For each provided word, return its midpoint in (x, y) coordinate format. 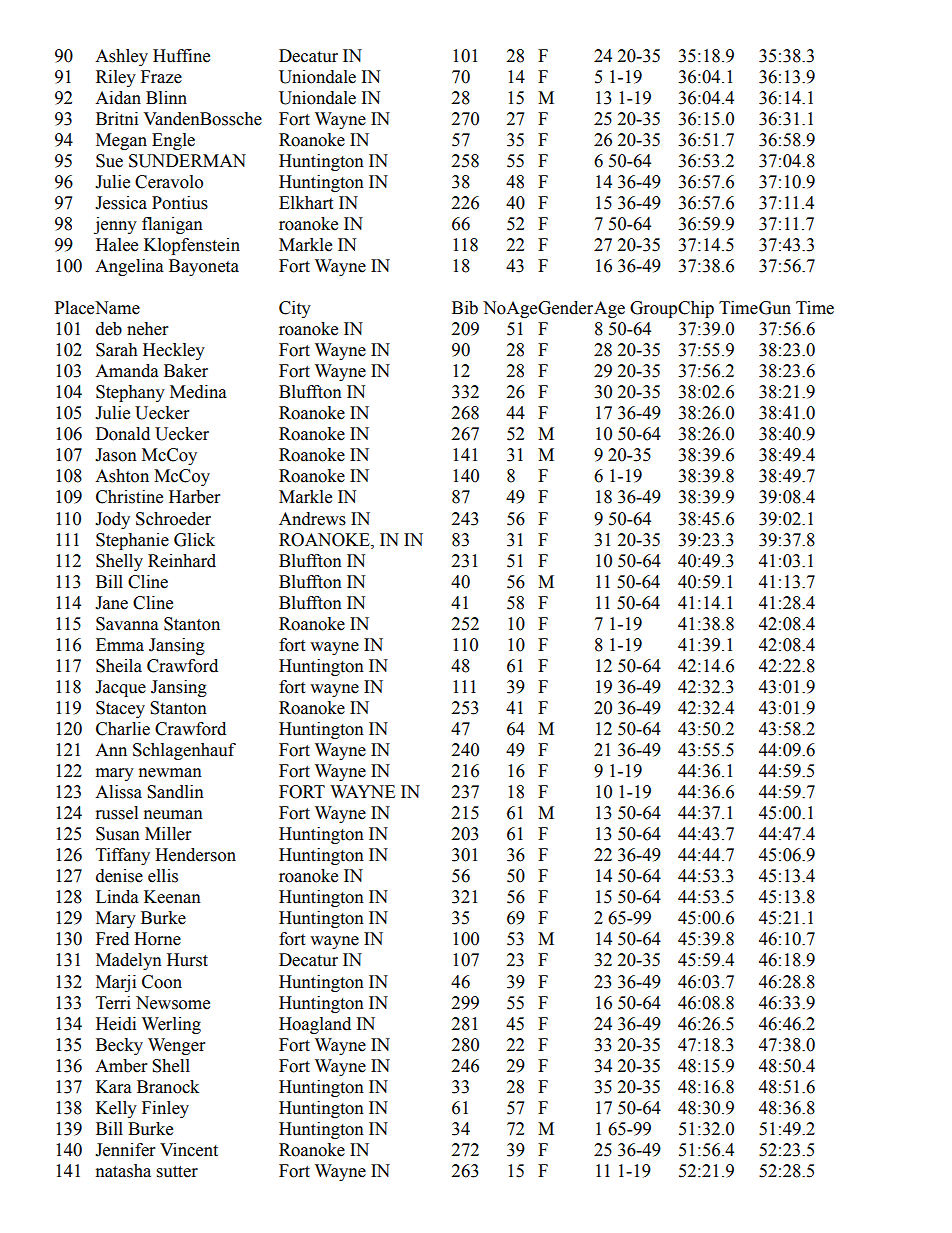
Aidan (118, 98)
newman (170, 773)
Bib (465, 308)
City (295, 309)
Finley (165, 1109)
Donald (123, 434)
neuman (173, 815)
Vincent (189, 1150)
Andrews (312, 519)
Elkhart (306, 203)
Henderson (195, 855)
